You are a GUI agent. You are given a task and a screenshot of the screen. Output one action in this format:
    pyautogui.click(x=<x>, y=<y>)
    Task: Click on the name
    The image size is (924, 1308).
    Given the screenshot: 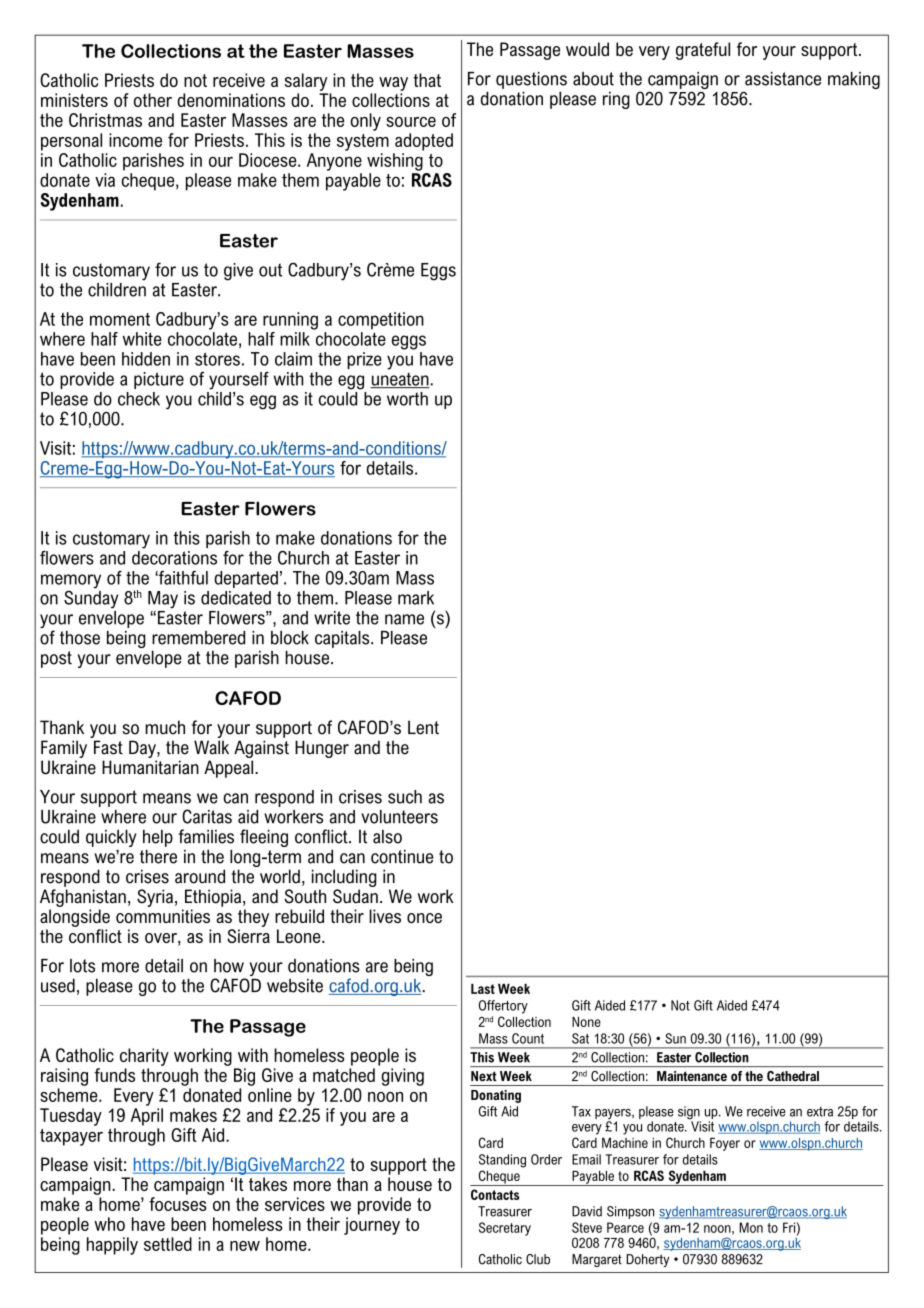 What is the action you would take?
    pyautogui.click(x=404, y=619)
